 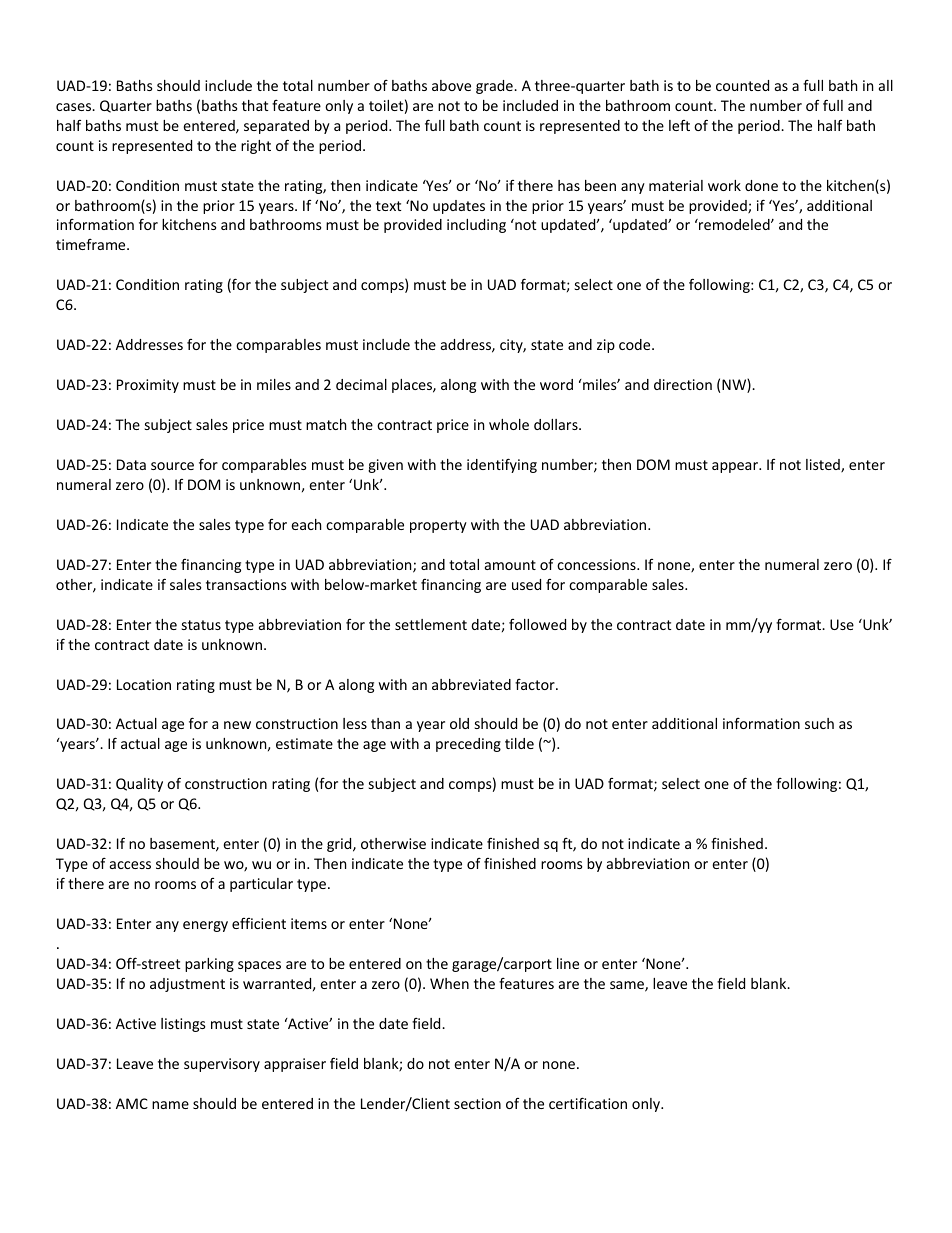 I want to click on used, so click(x=526, y=584).
